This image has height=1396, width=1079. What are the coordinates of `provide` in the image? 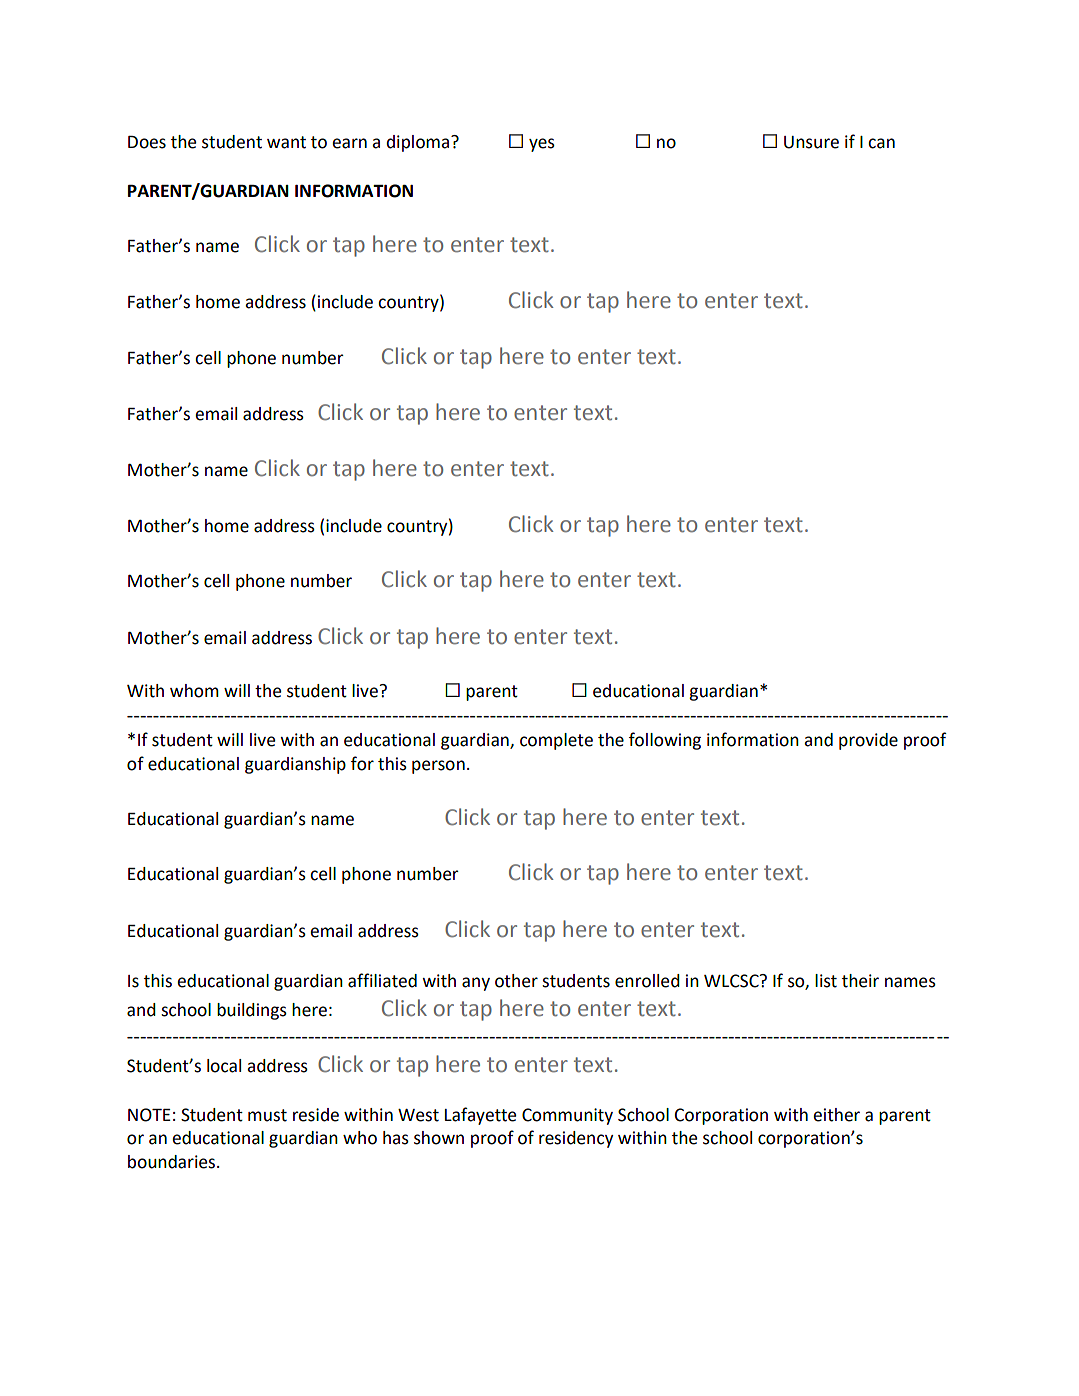 It's located at (868, 741).
